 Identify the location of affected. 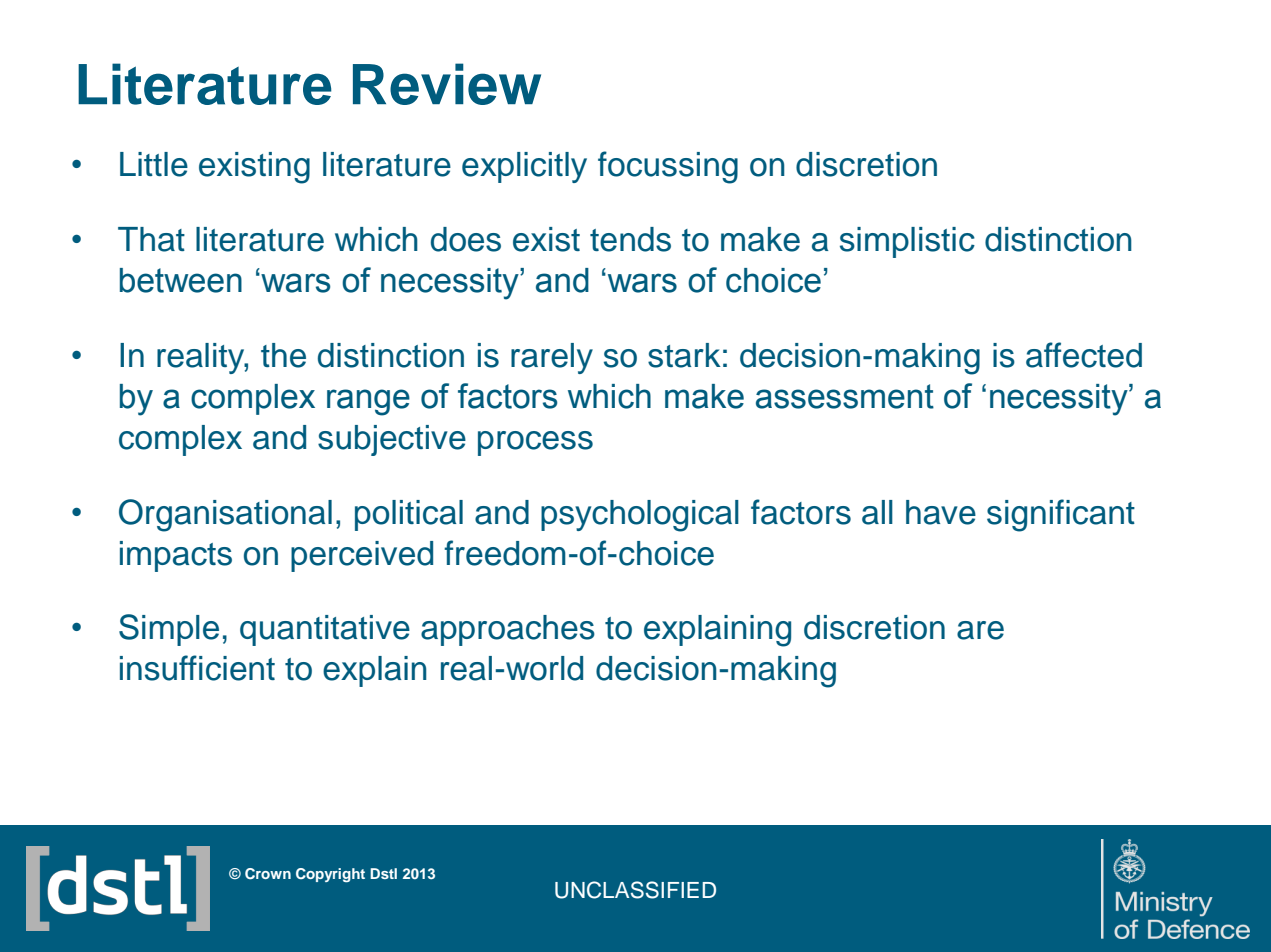
(1084, 355).
